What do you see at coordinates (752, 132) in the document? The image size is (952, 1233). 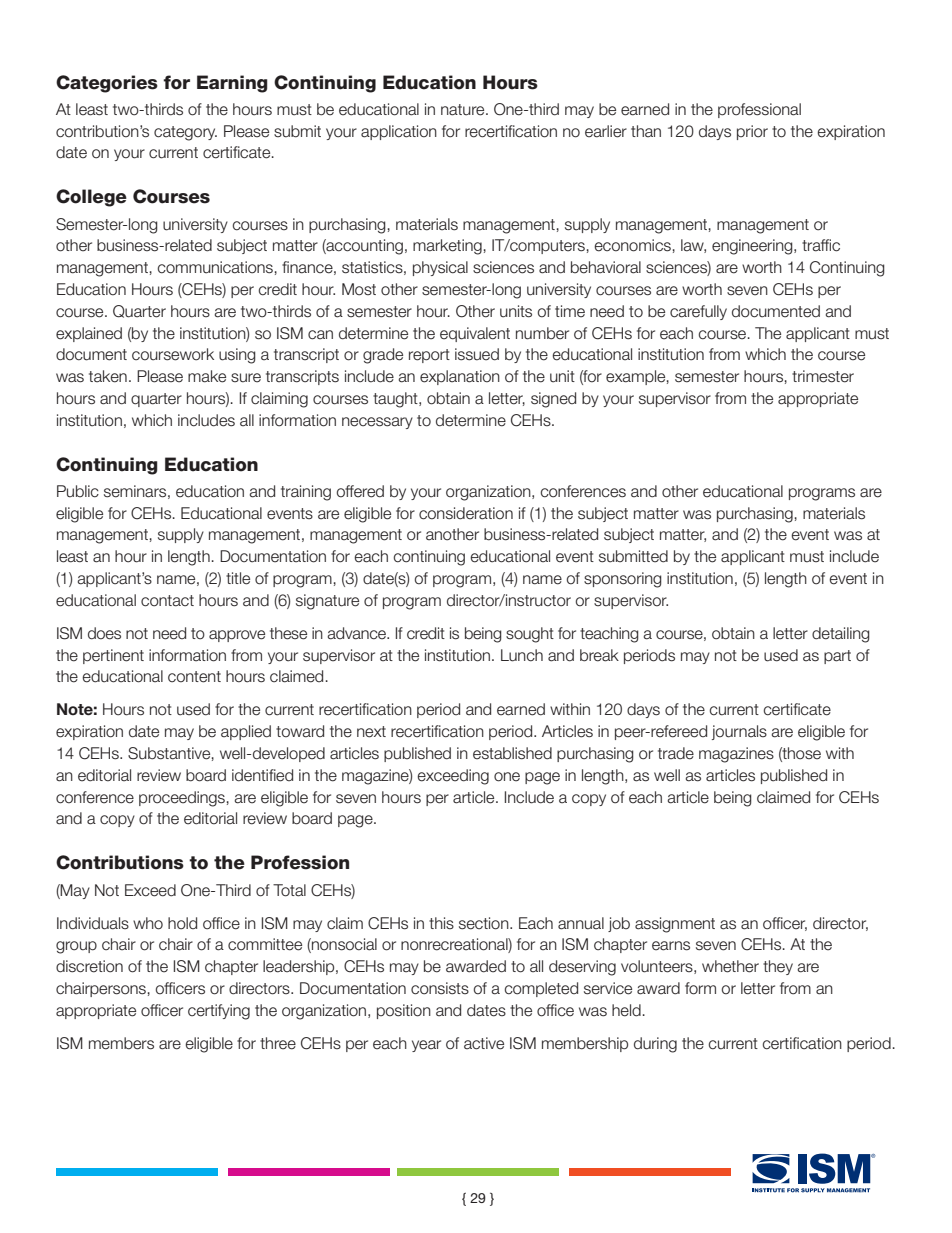 I see `prior` at bounding box center [752, 132].
